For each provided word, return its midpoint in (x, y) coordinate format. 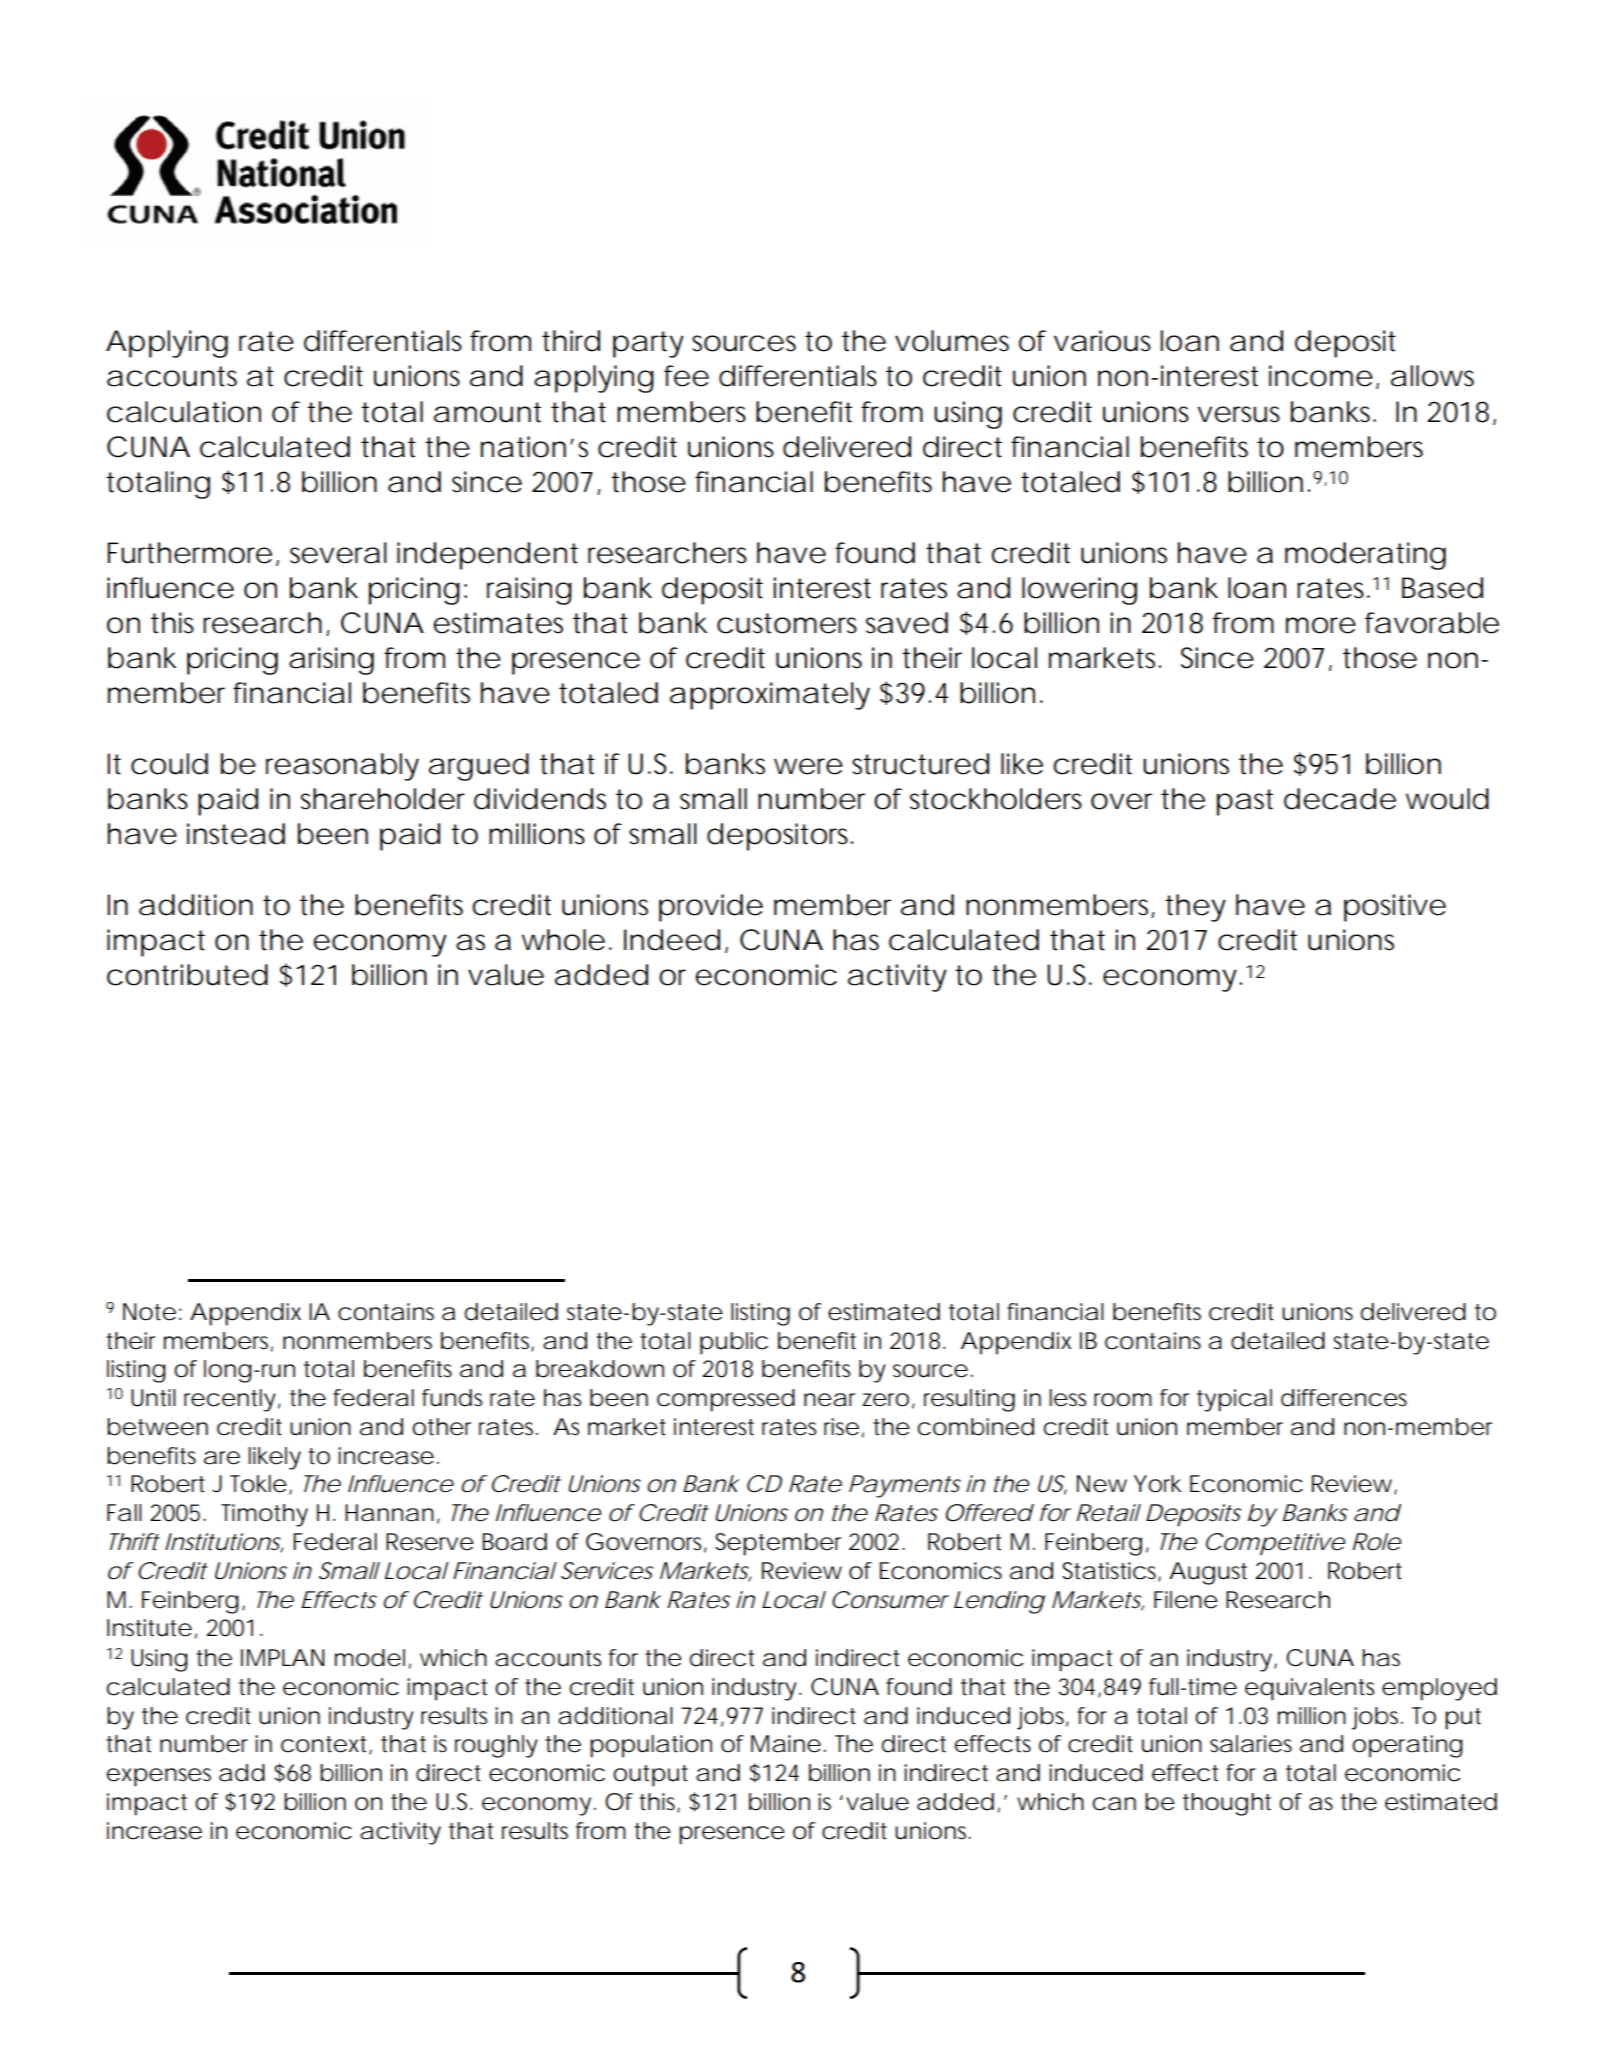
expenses (159, 1777)
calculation (184, 412)
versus (1238, 414)
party (648, 344)
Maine (786, 1744)
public (734, 1343)
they (1195, 908)
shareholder (383, 799)
